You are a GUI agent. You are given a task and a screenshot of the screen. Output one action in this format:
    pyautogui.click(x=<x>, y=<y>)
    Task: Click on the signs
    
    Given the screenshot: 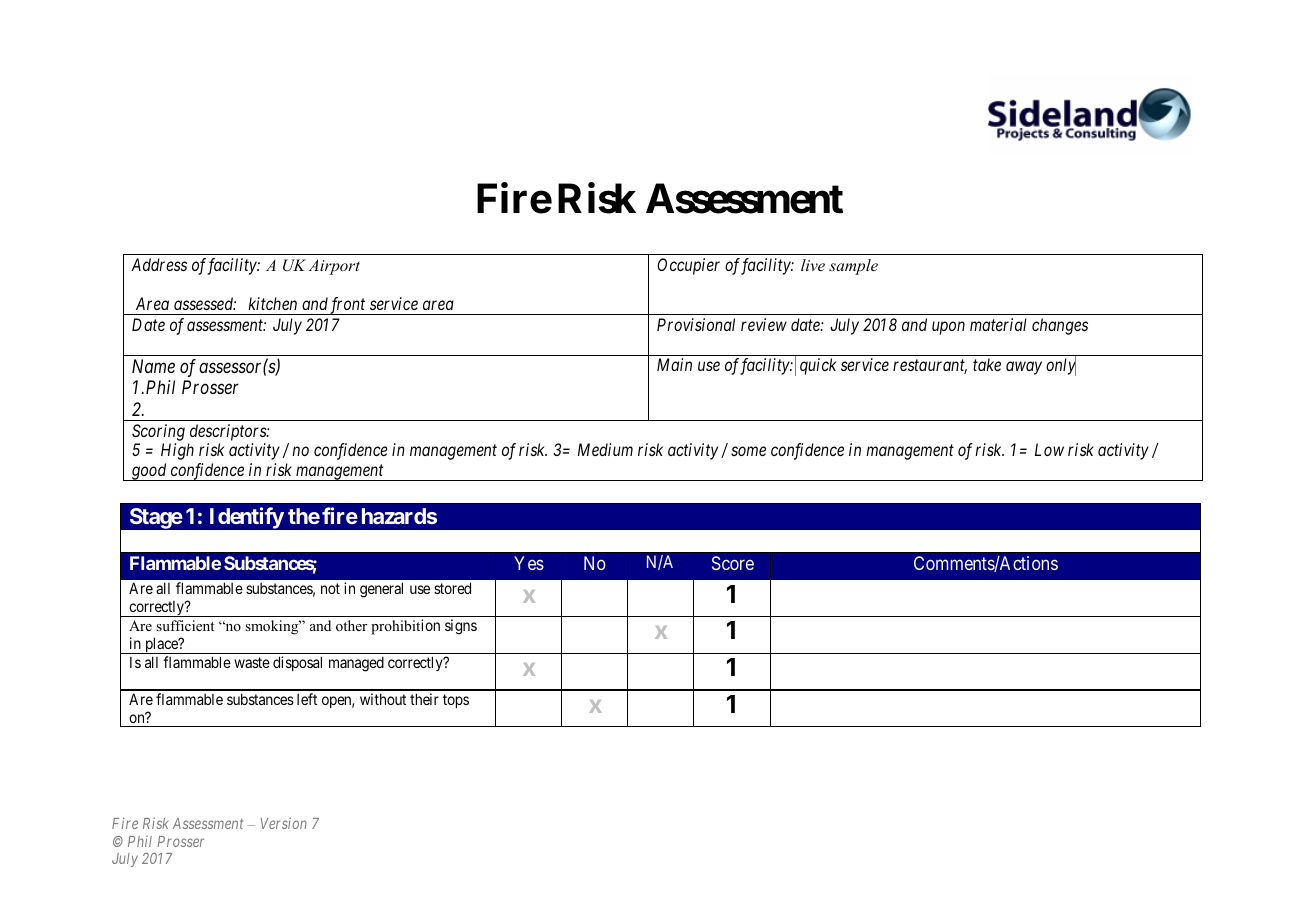 What is the action you would take?
    pyautogui.click(x=461, y=627)
